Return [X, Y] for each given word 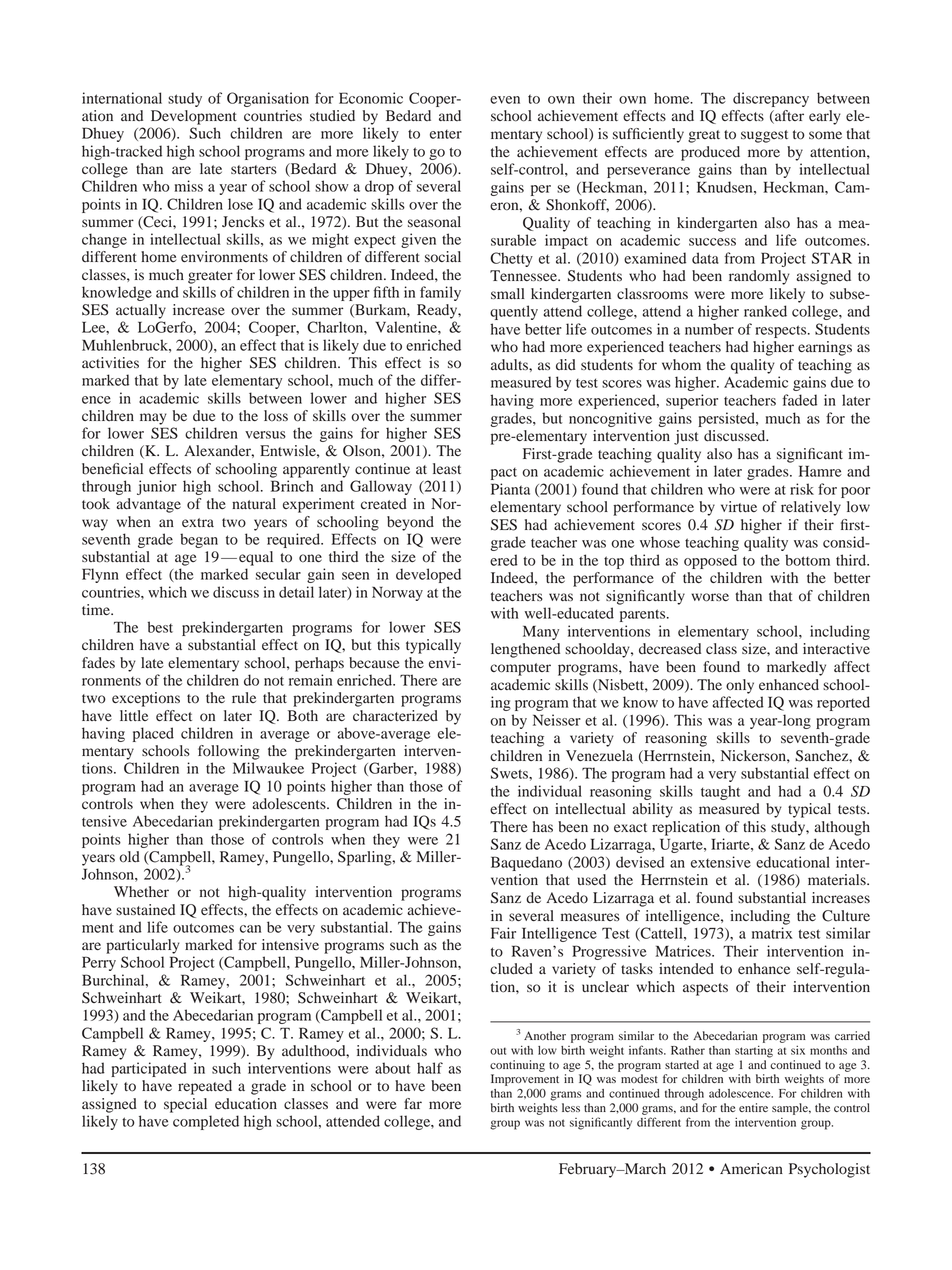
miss [188, 186]
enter [446, 134]
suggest [764, 136]
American [751, 1168]
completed [206, 1122]
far [413, 1103]
